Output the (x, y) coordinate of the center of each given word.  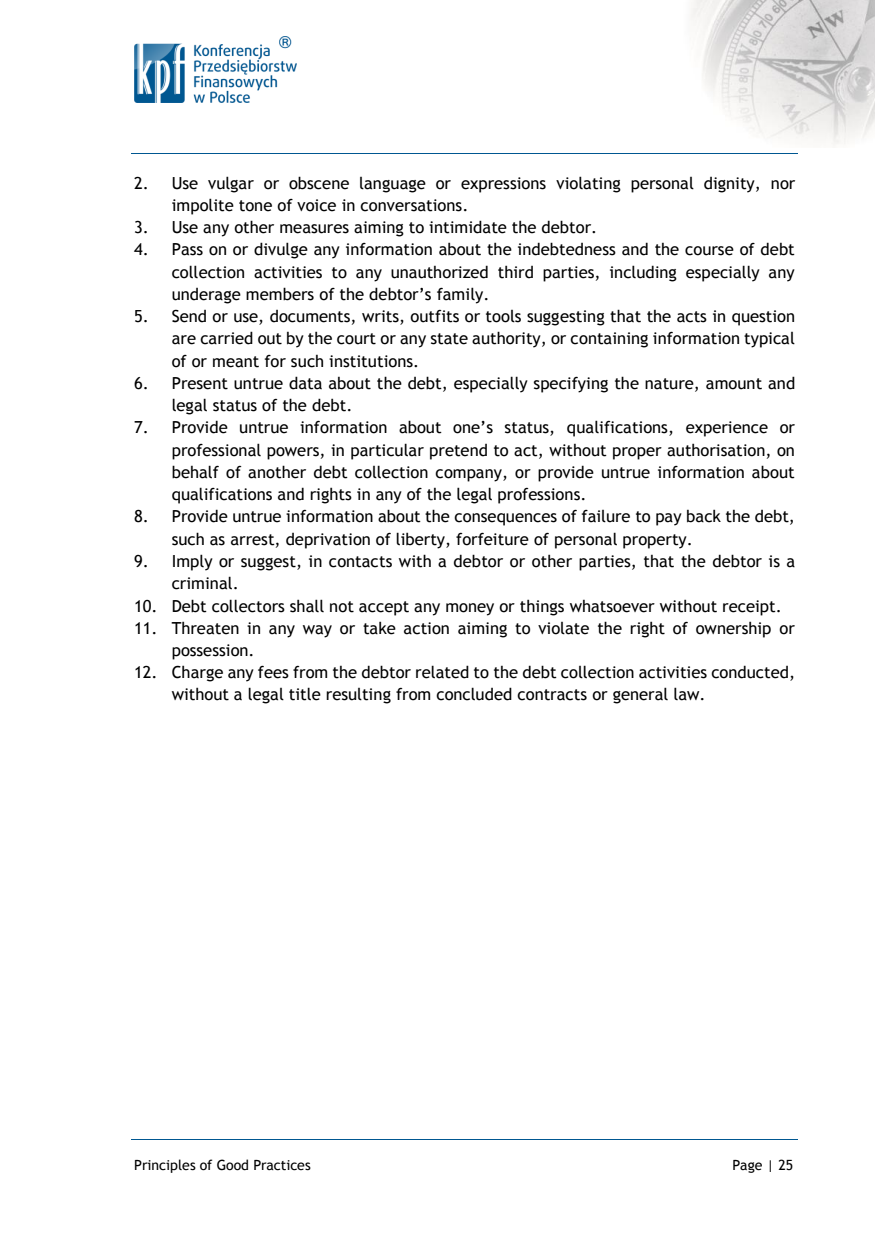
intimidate (468, 227)
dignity (730, 185)
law (688, 694)
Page (747, 1166)
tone (255, 206)
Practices (282, 1165)
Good (232, 1165)
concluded (474, 694)
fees (273, 672)
